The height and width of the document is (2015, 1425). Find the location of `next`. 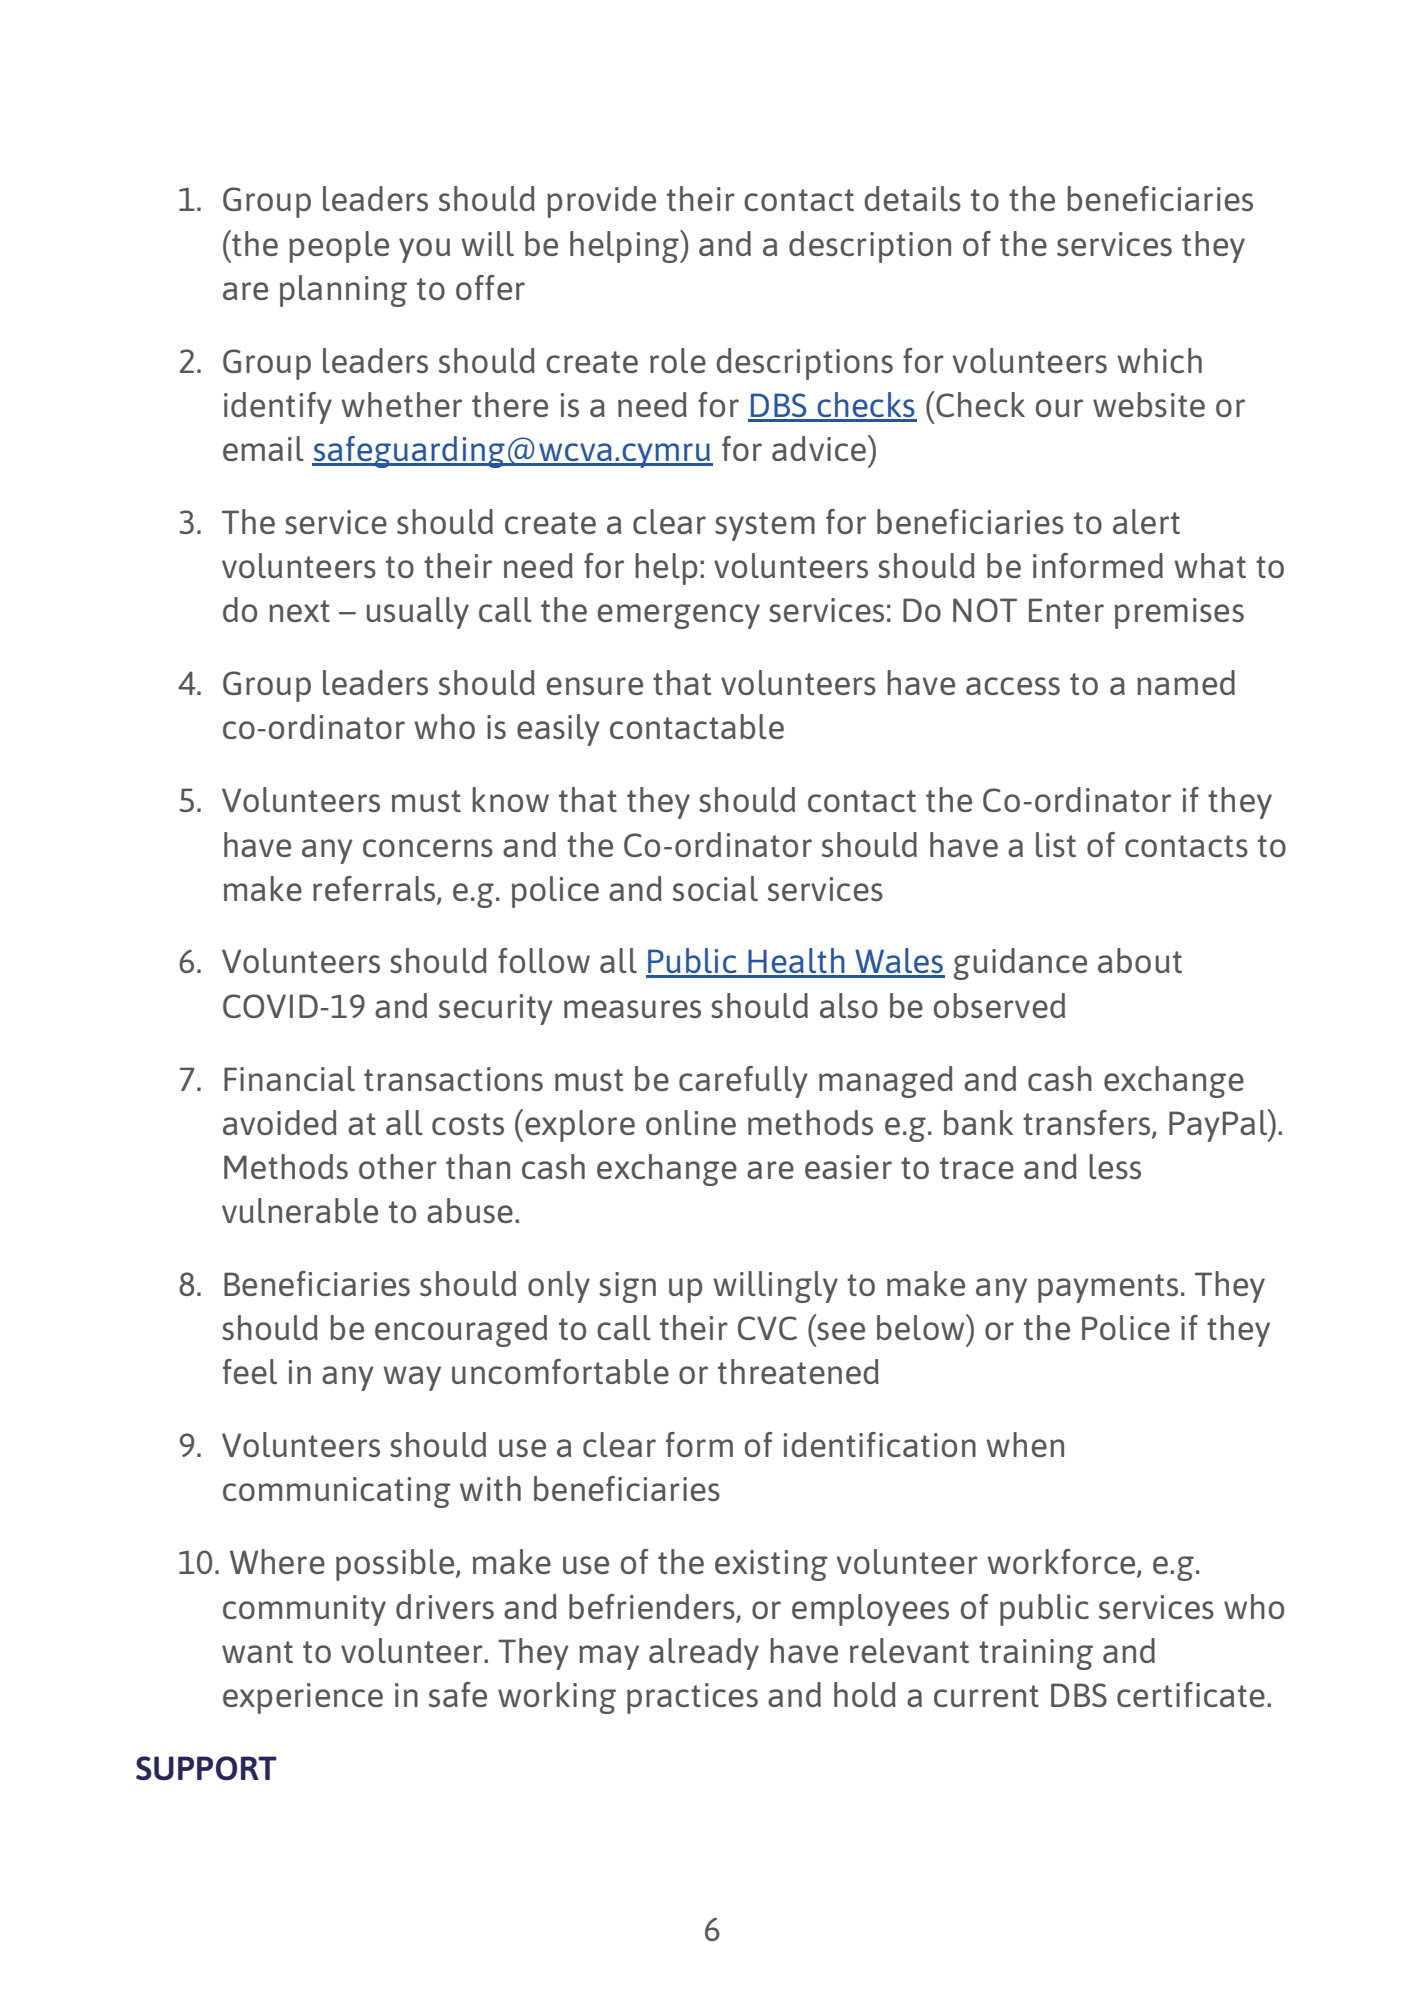

next is located at coordinates (299, 611).
